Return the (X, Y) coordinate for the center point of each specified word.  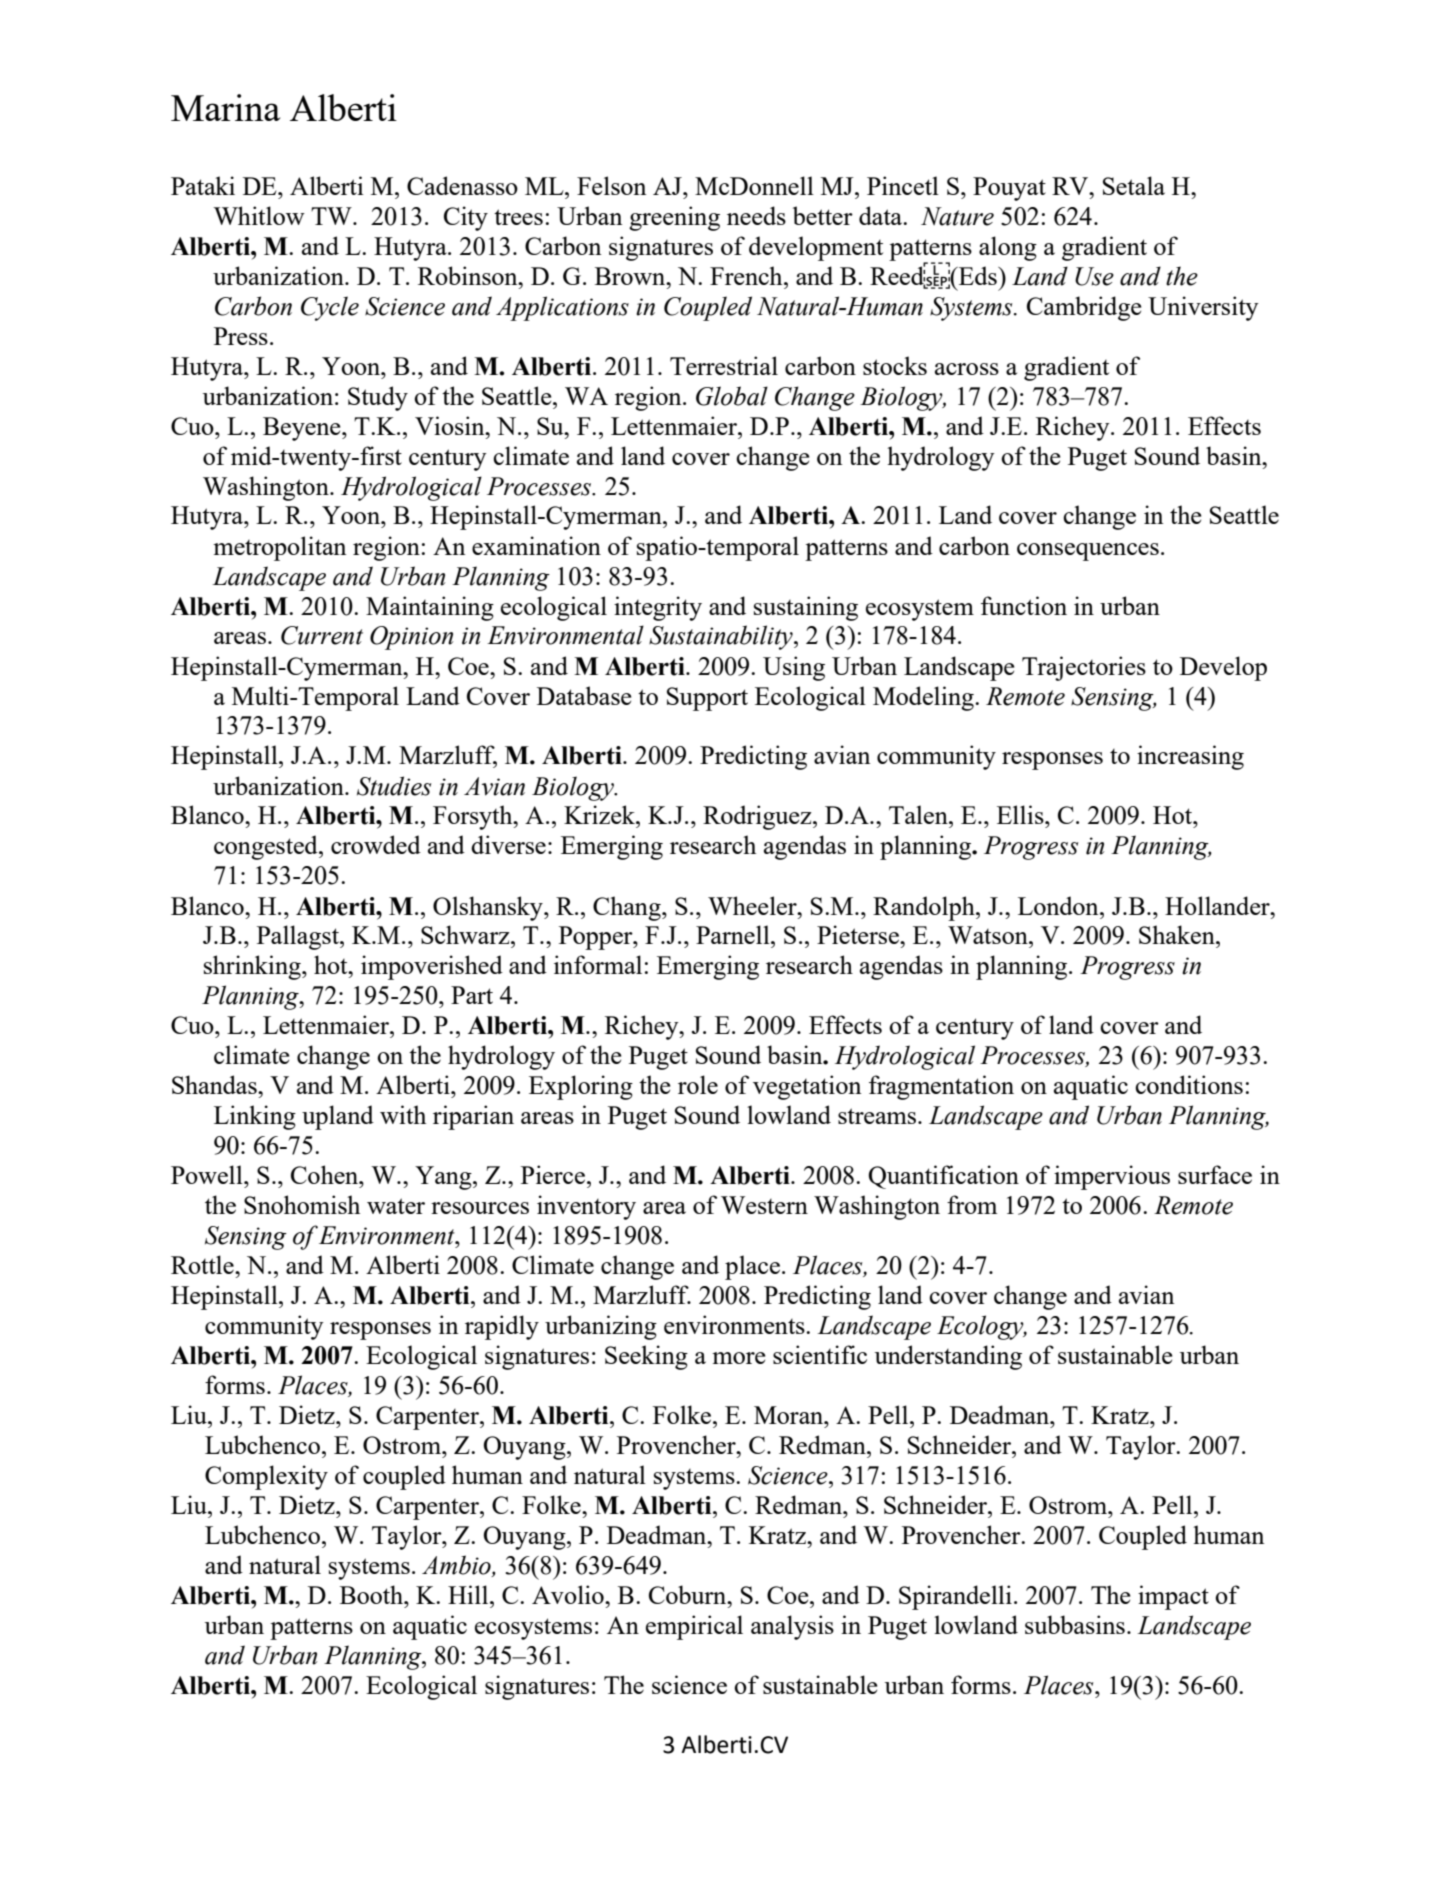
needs (756, 215)
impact (1173, 1597)
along (1008, 248)
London (1059, 905)
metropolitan (280, 548)
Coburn (689, 1594)
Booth (373, 1594)
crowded (376, 844)
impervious (1112, 1177)
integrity (658, 608)
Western (764, 1205)
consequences (1088, 552)
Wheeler (753, 905)
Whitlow (259, 215)
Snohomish (302, 1204)
